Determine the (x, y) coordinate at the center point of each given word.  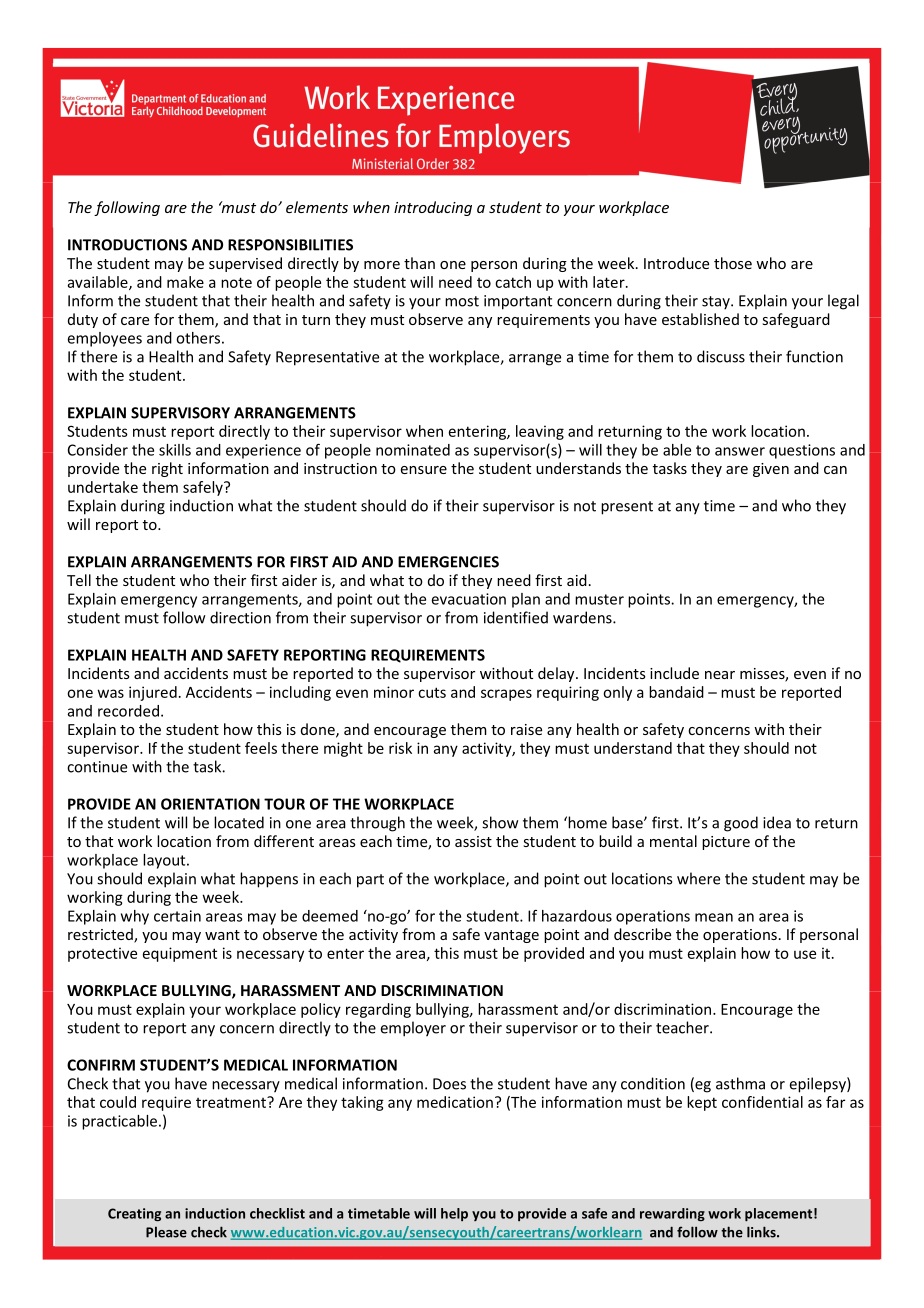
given (771, 470)
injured (153, 693)
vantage (511, 936)
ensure (424, 470)
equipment (180, 954)
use (805, 954)
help (454, 1214)
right (167, 469)
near (720, 675)
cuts (432, 692)
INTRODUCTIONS (127, 245)
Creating (134, 1215)
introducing (433, 208)
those (733, 263)
